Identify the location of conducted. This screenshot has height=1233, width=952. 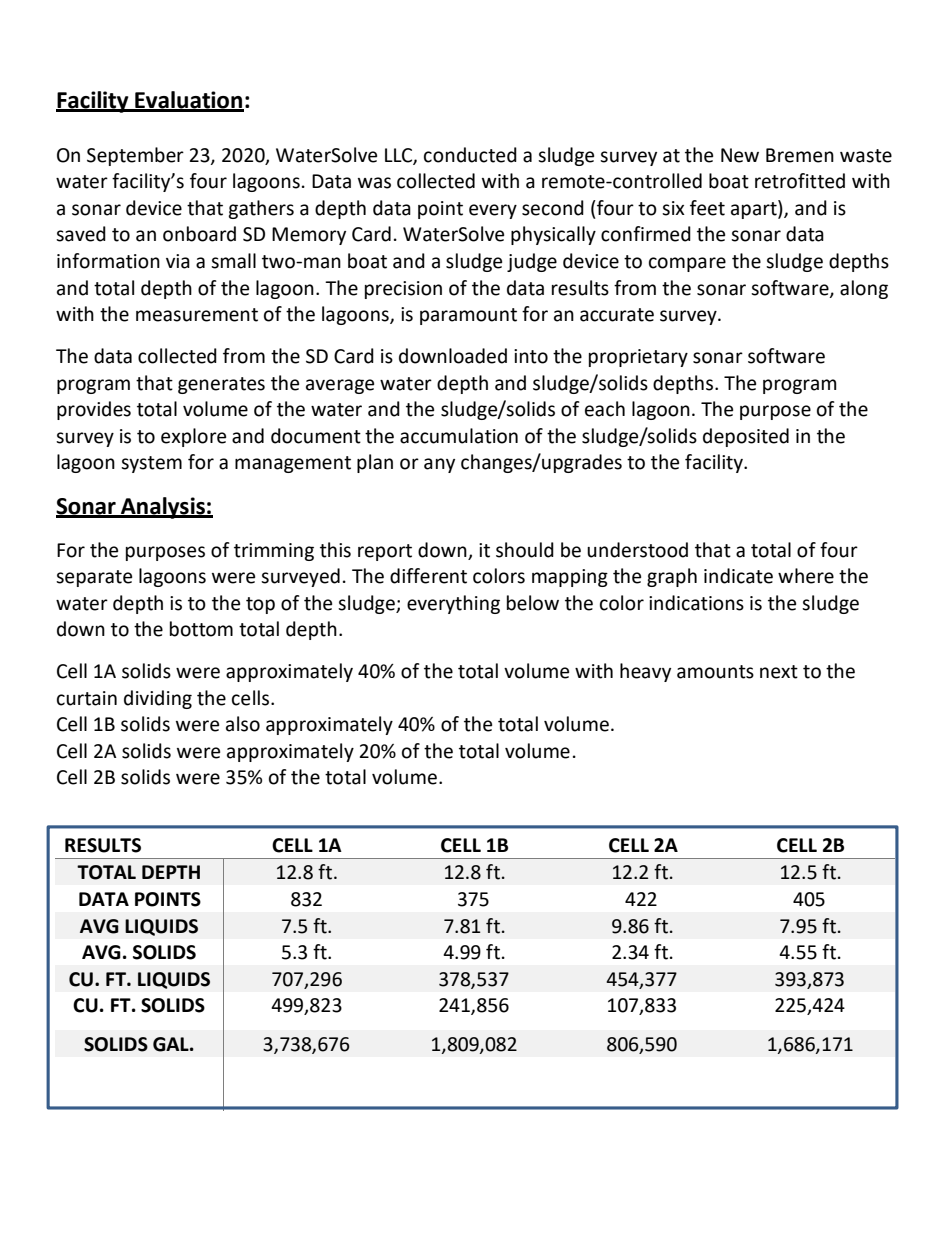
(470, 155).
